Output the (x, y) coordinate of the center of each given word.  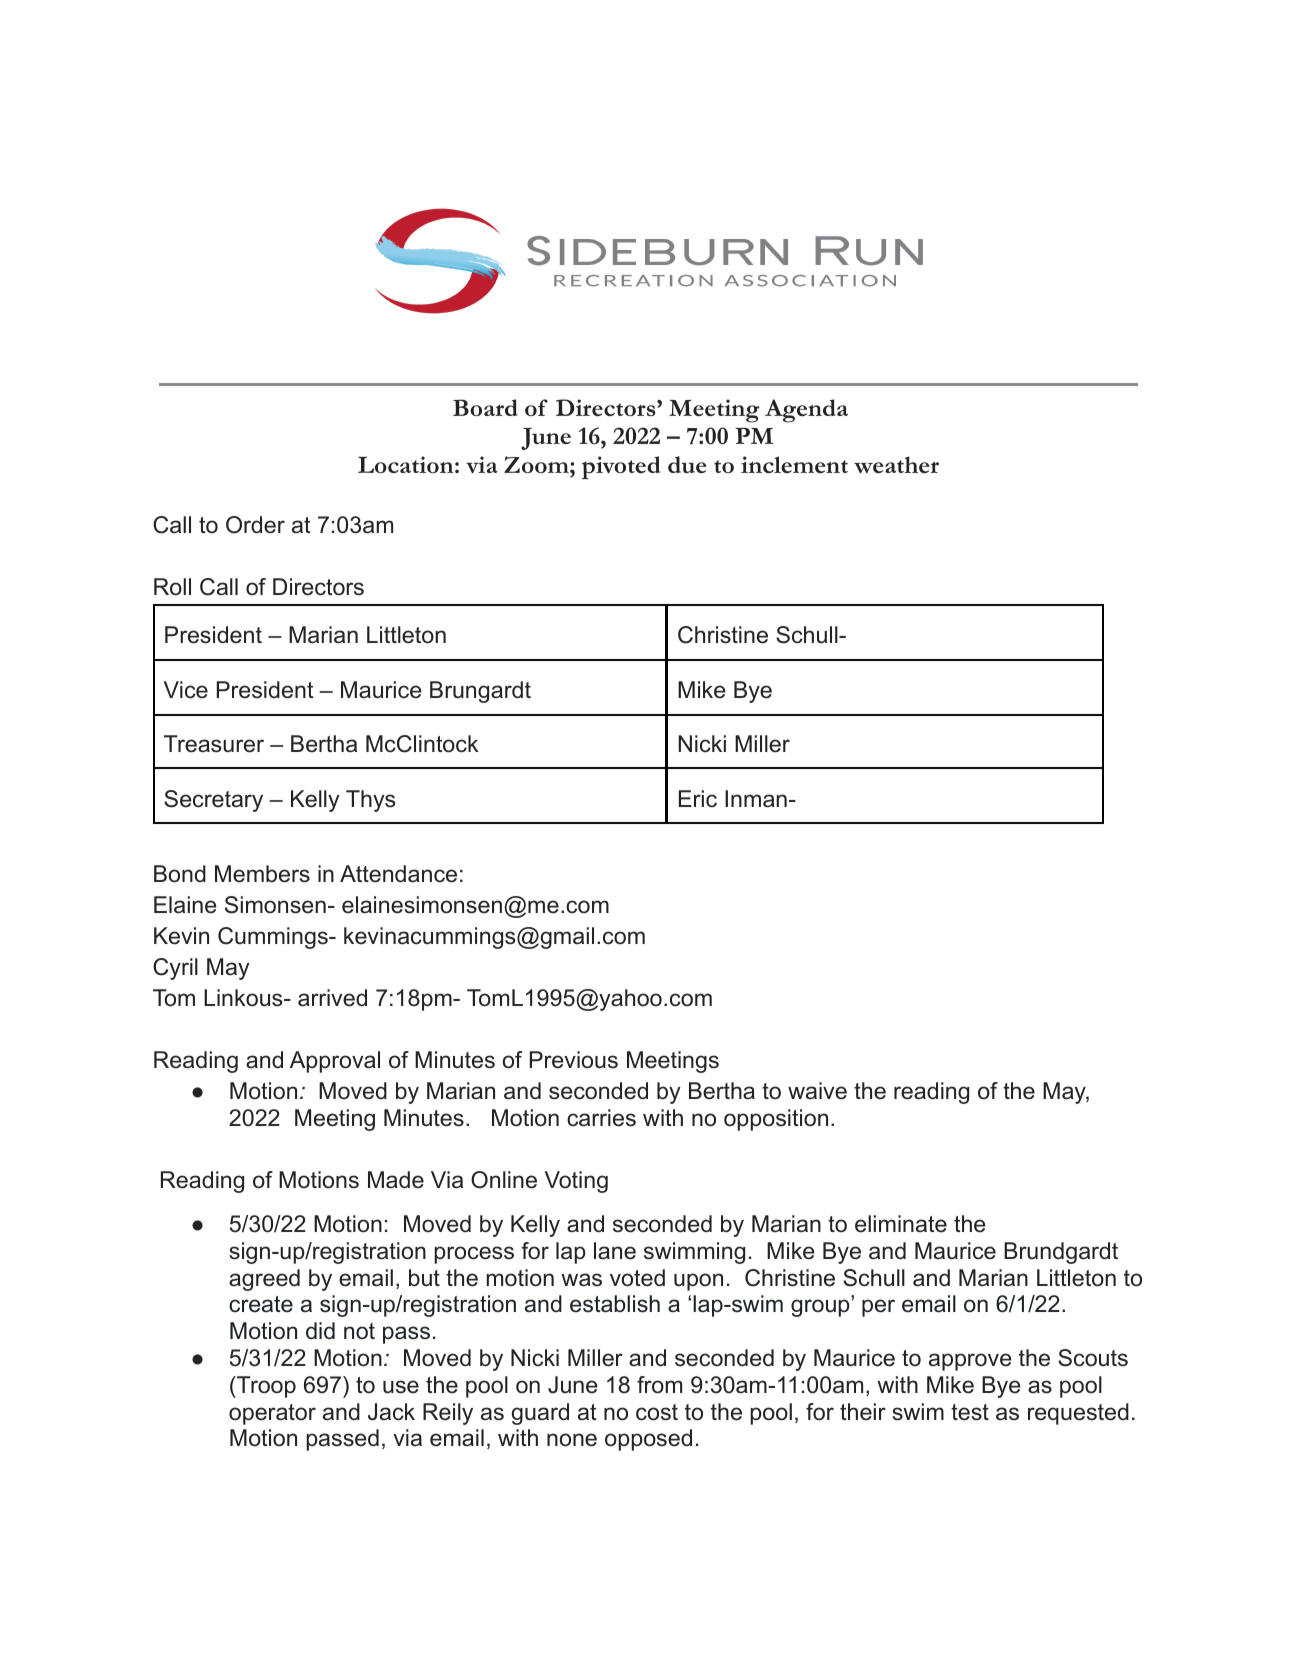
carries (601, 1118)
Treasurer (214, 744)
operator (272, 1414)
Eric (698, 799)
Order (255, 525)
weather (896, 464)
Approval (335, 1062)
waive (817, 1091)
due (687, 464)
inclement (794, 464)
